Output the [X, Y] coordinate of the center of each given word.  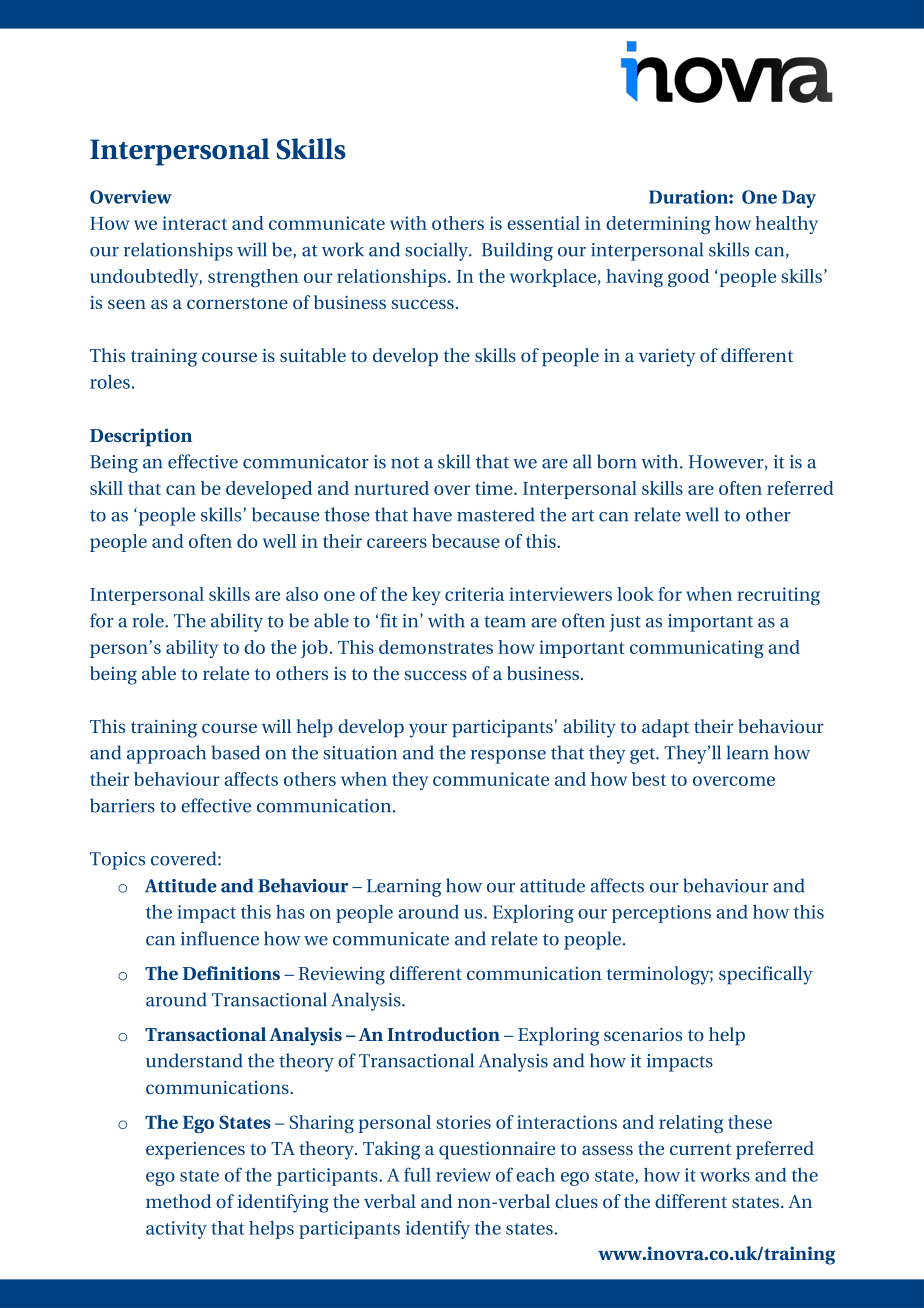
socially [437, 251]
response [508, 757]
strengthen [253, 278]
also [302, 594]
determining [658, 225]
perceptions [661, 914]
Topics [117, 861]
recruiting [778, 596]
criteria [475, 594]
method [178, 1201]
